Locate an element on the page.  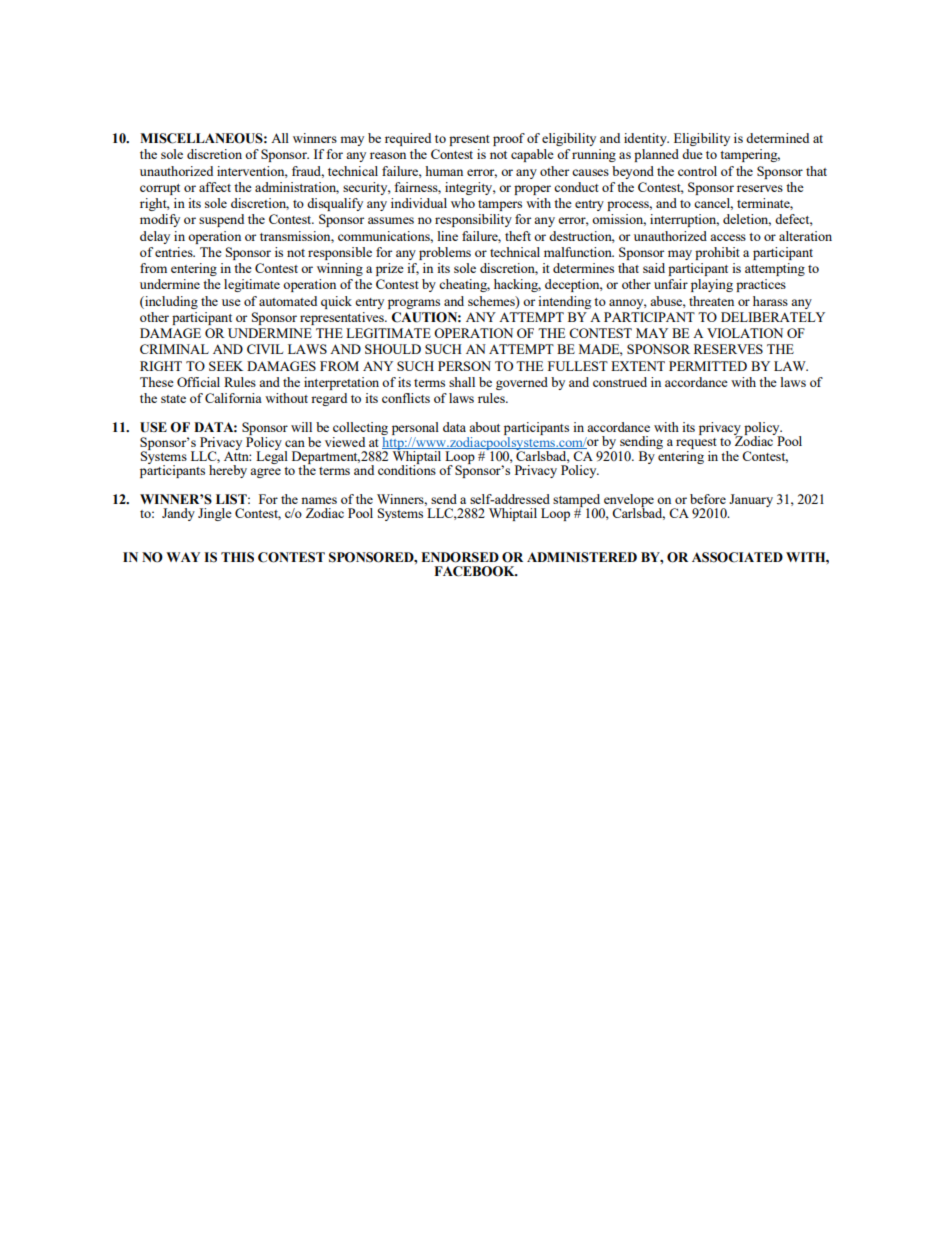
THIS is located at coordinates (237, 557).
